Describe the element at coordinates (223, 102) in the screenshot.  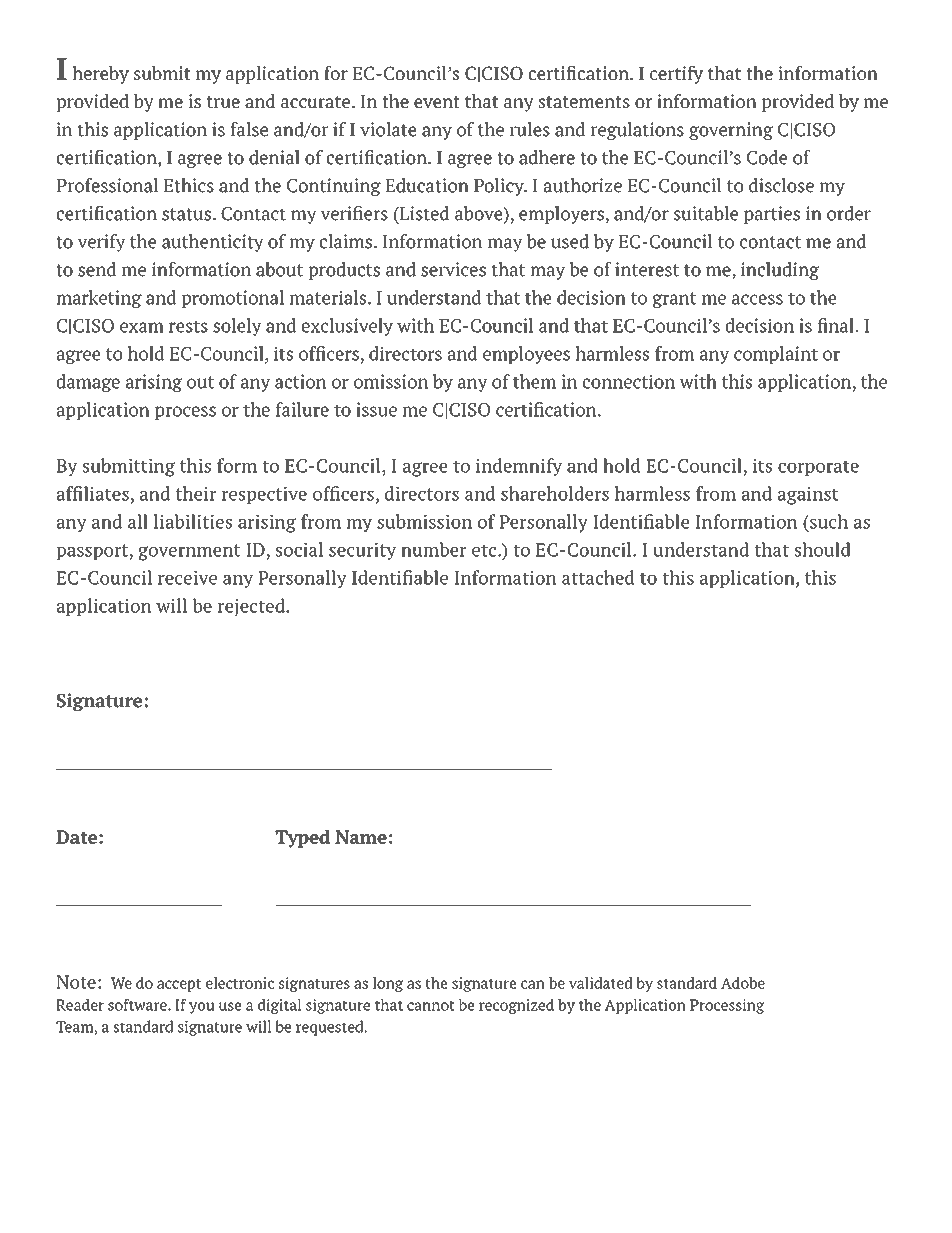
I see `true` at that location.
